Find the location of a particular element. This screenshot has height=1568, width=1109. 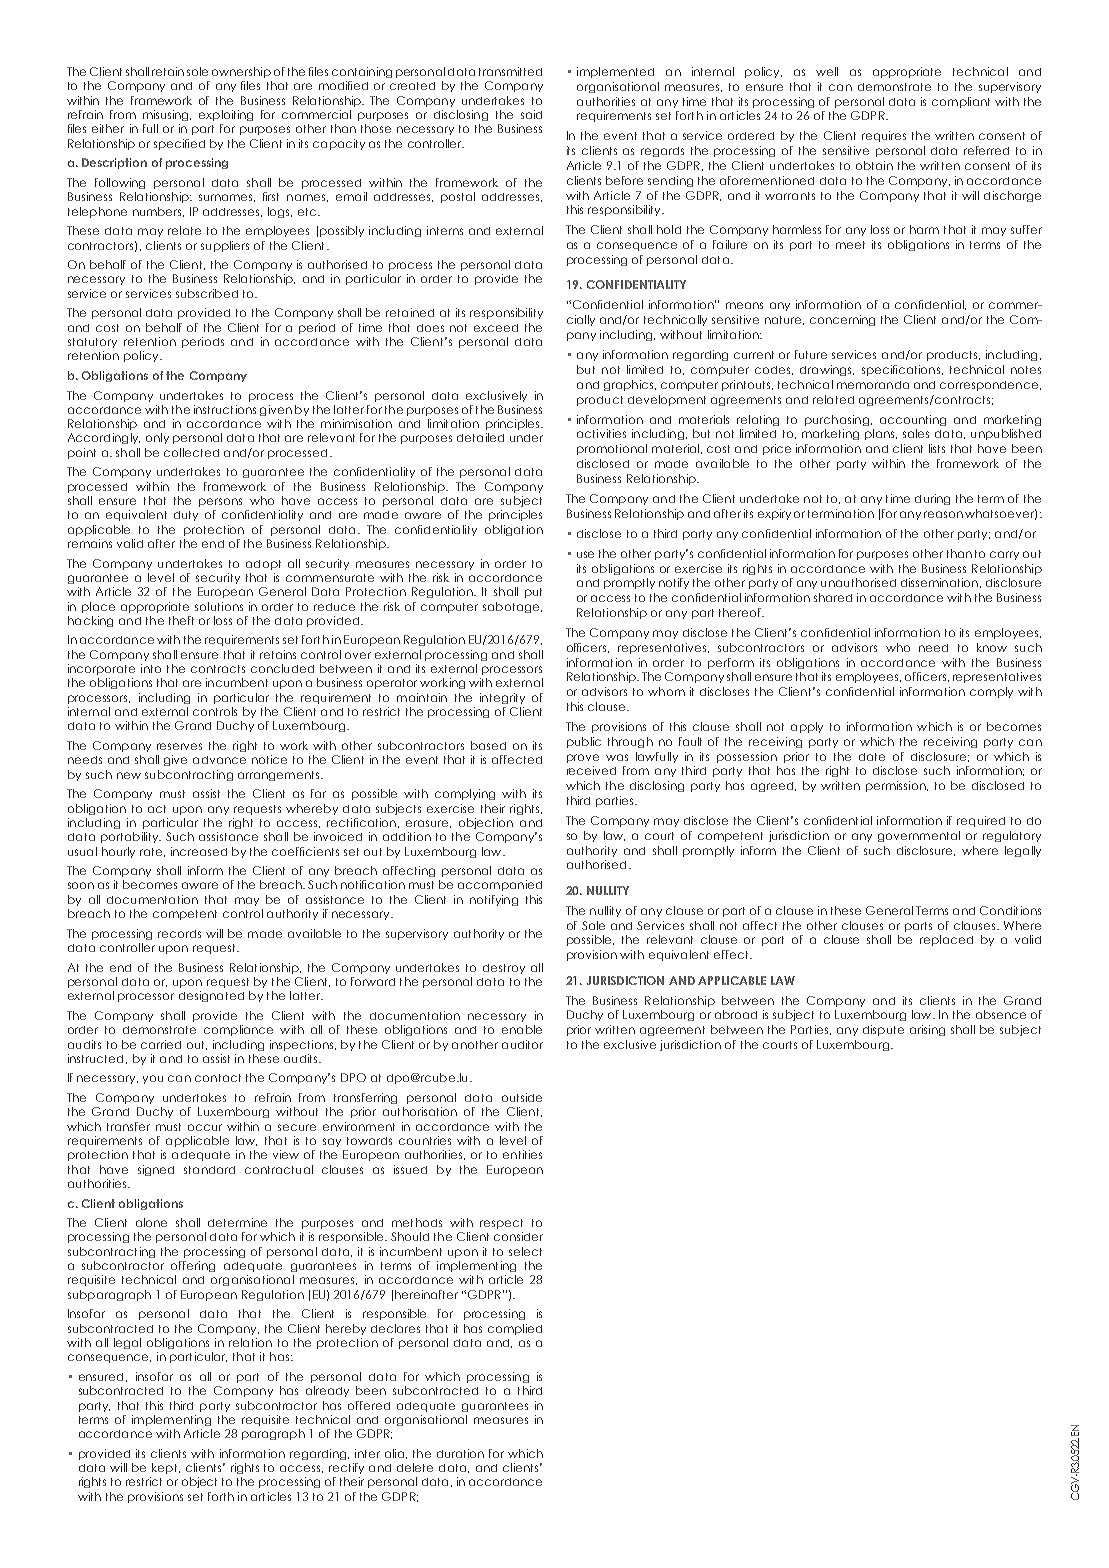

duty is located at coordinates (186, 516).
